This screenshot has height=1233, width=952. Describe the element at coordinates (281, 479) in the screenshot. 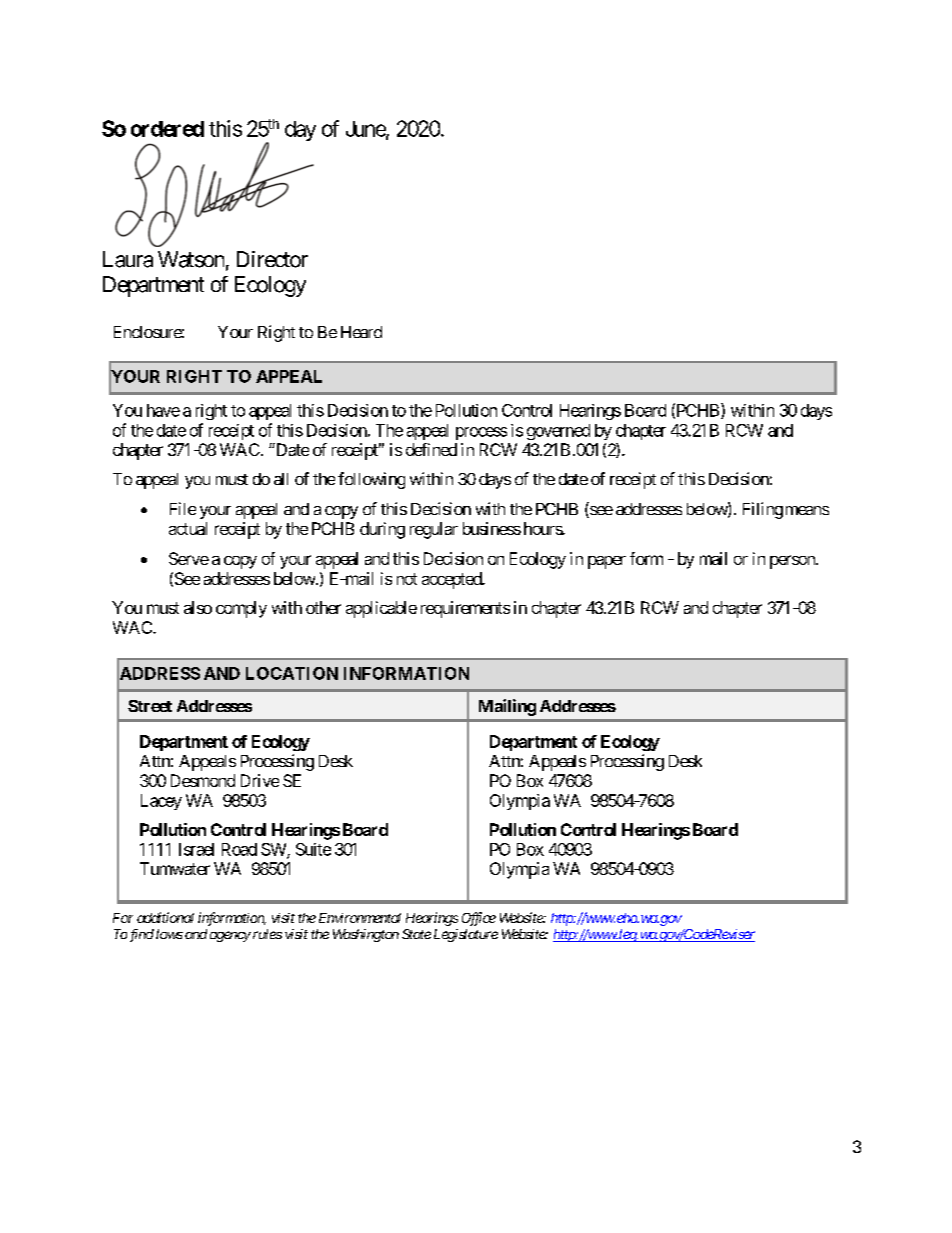

I see `all` at that location.
